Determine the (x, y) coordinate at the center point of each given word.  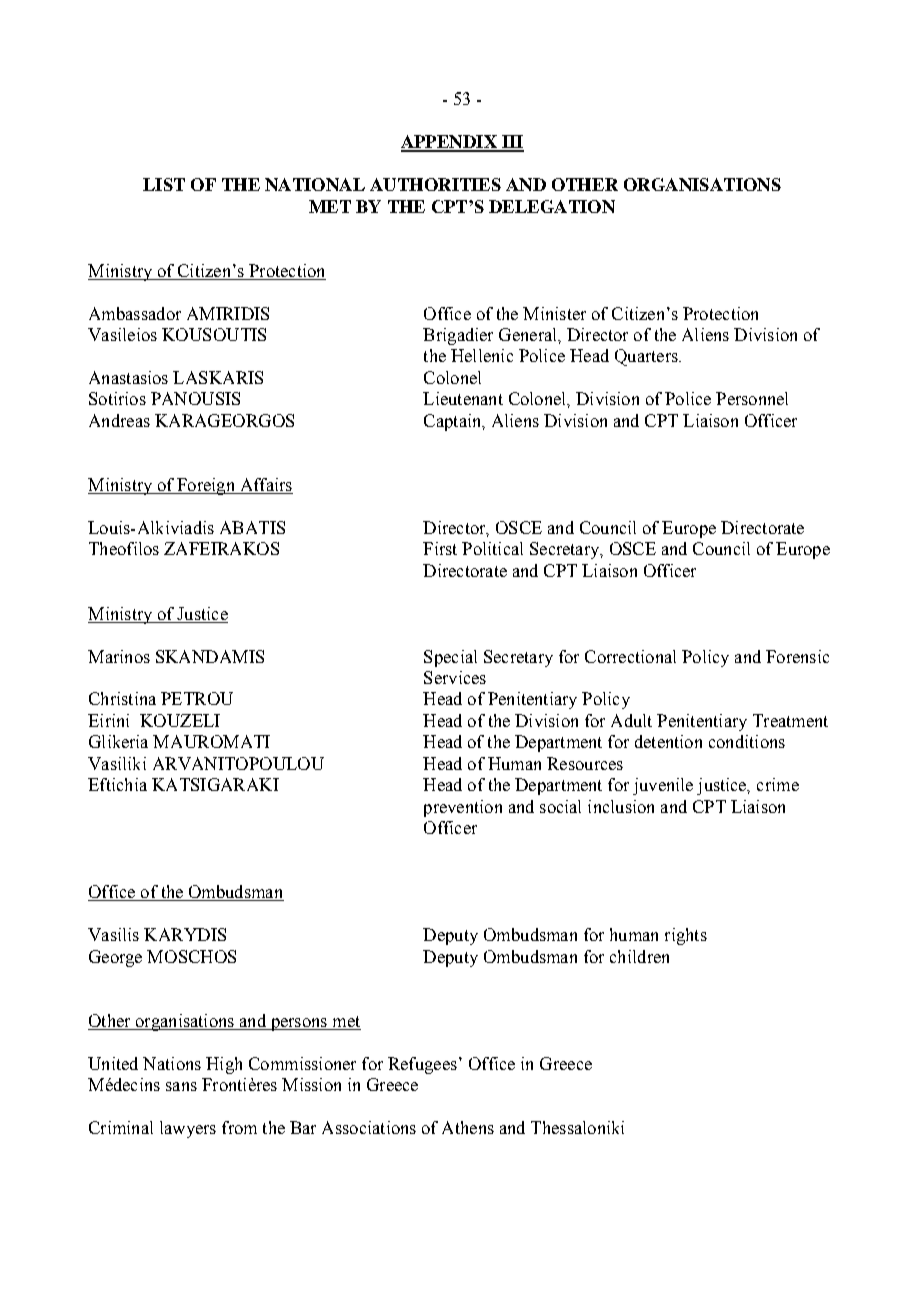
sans (181, 1086)
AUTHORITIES (435, 184)
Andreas (119, 420)
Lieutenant (463, 398)
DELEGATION (552, 206)
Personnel (752, 398)
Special (450, 658)
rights (686, 936)
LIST (164, 184)
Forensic (797, 656)
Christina (122, 698)
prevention (463, 808)
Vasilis (113, 934)
